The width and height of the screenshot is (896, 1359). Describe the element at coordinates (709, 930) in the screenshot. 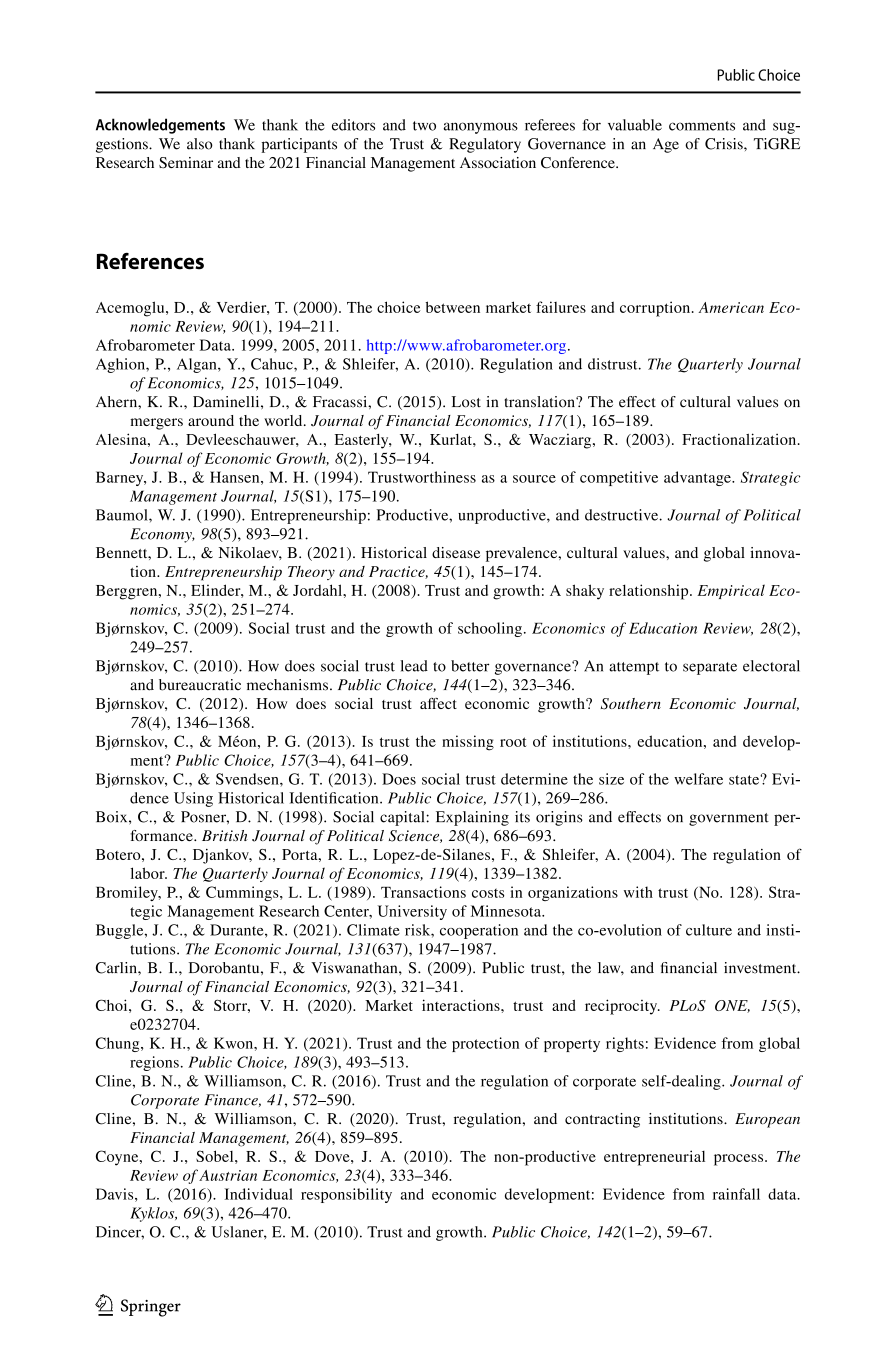

I see `culture` at that location.
